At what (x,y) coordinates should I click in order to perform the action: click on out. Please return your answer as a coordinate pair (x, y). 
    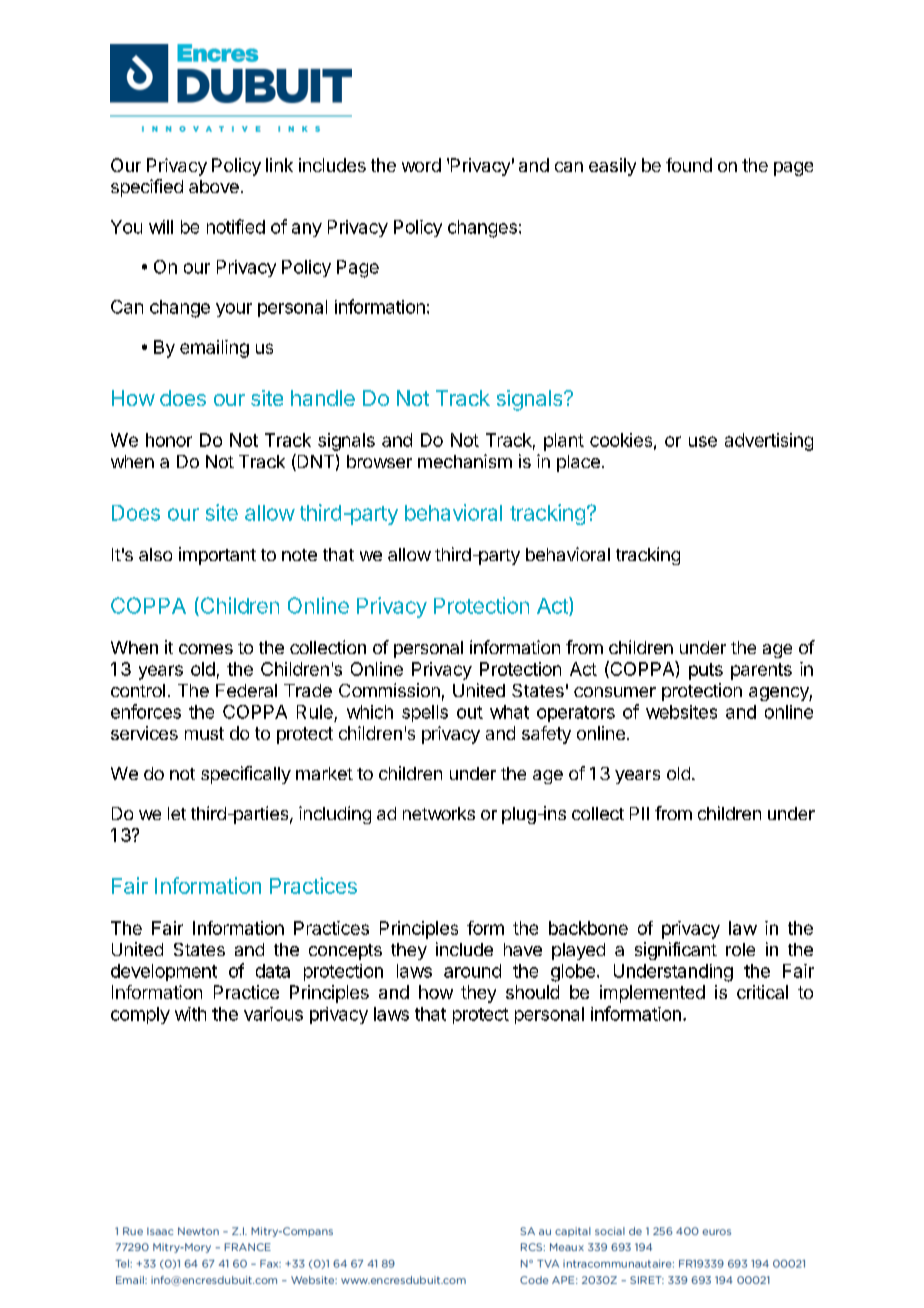
    Looking at the image, I should click on (470, 712).
